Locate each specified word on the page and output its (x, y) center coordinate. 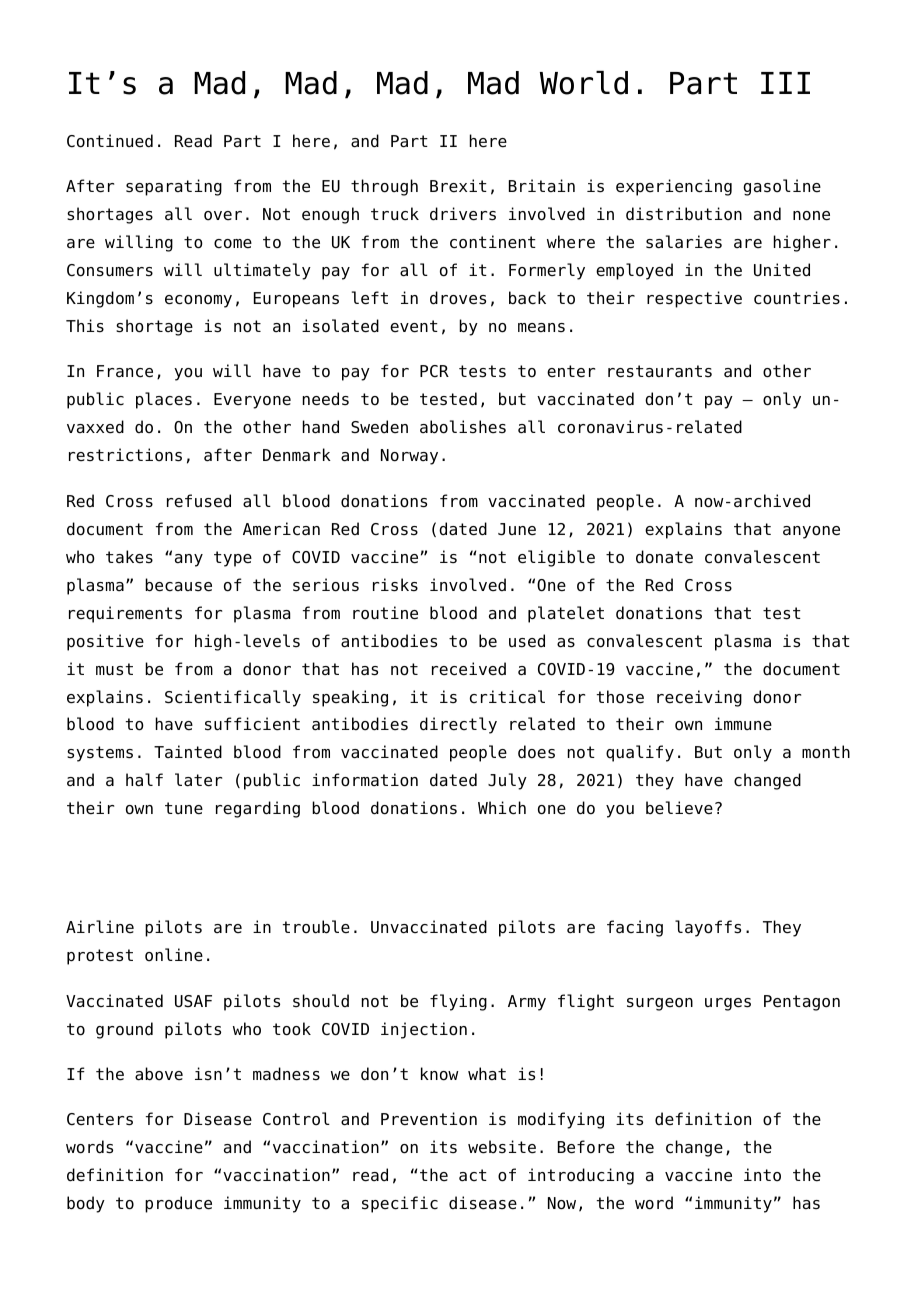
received (469, 669)
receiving (699, 698)
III (785, 83)
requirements (125, 614)
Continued (110, 141)
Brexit (458, 186)
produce (178, 1204)
